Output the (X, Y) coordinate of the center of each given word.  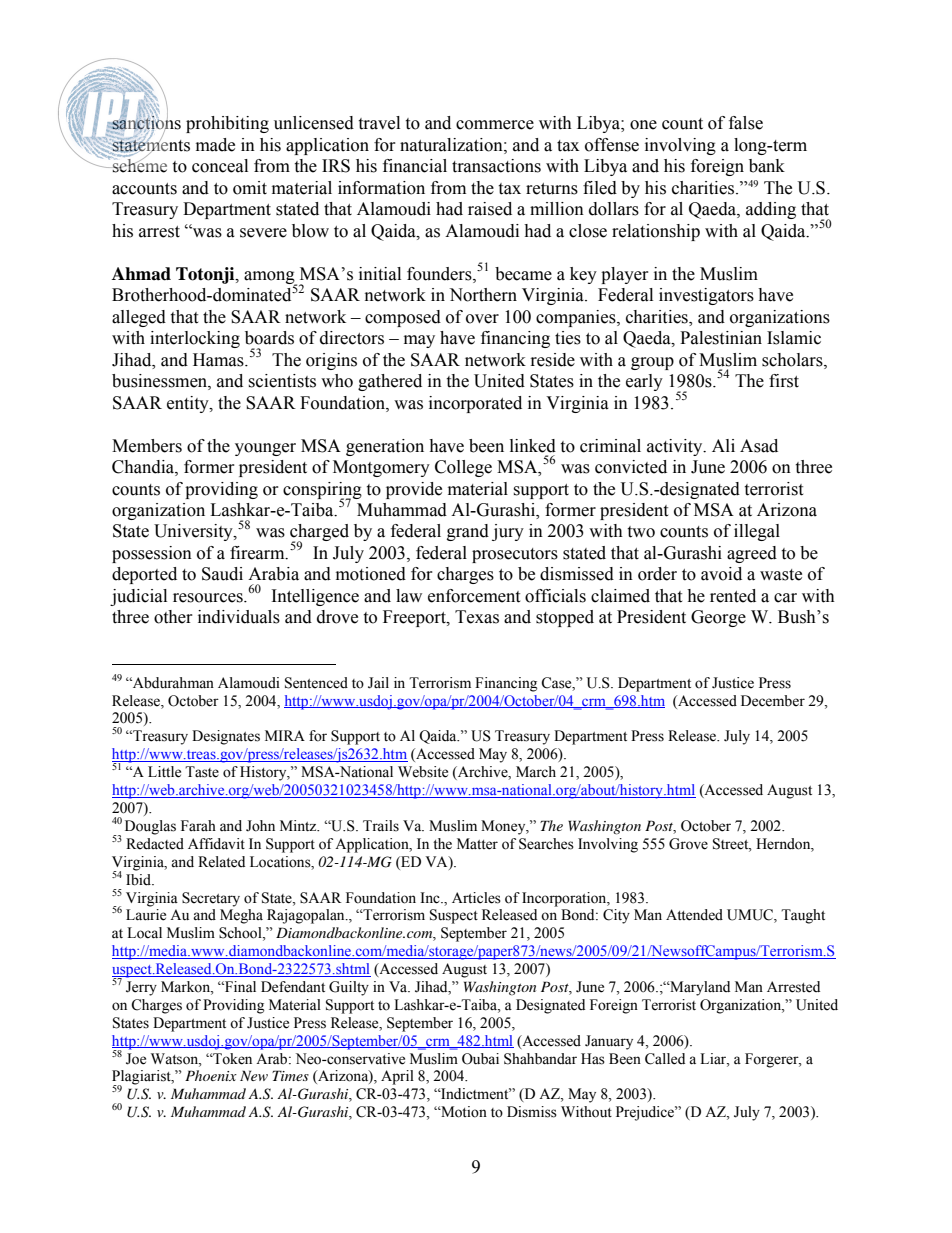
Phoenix (211, 1075)
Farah (198, 825)
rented (733, 596)
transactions (496, 166)
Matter (477, 844)
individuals (239, 617)
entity (189, 404)
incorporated (475, 404)
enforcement (474, 596)
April (397, 1077)
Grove (688, 844)
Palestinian (721, 338)
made (215, 145)
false (746, 123)
